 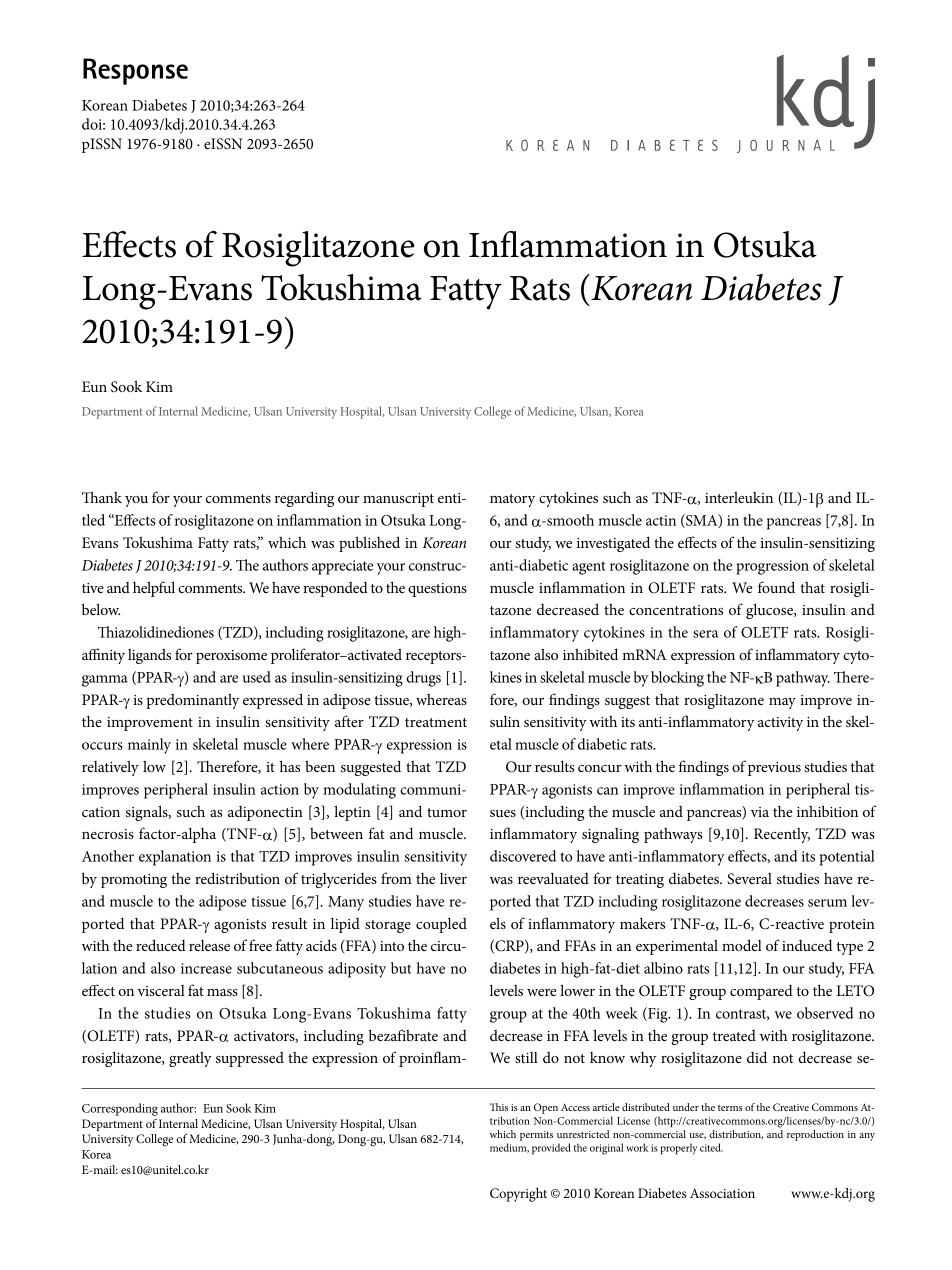 I want to click on drugs, so click(x=423, y=679).
